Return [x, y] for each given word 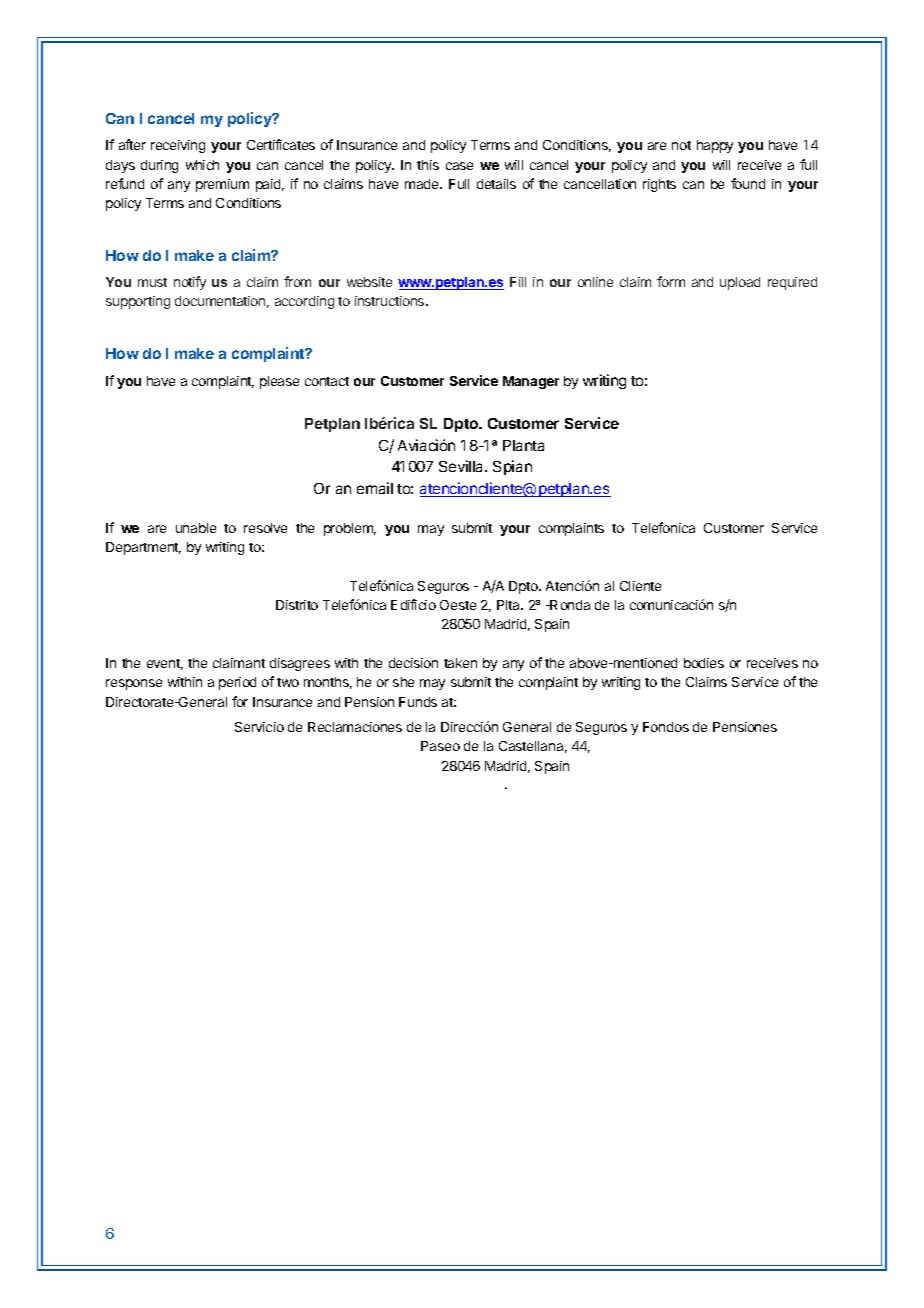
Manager [531, 382]
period [237, 683]
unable [196, 528]
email [375, 488]
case [459, 166]
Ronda [569, 605]
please [279, 382]
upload [740, 283]
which [202, 165]
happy [715, 146]
